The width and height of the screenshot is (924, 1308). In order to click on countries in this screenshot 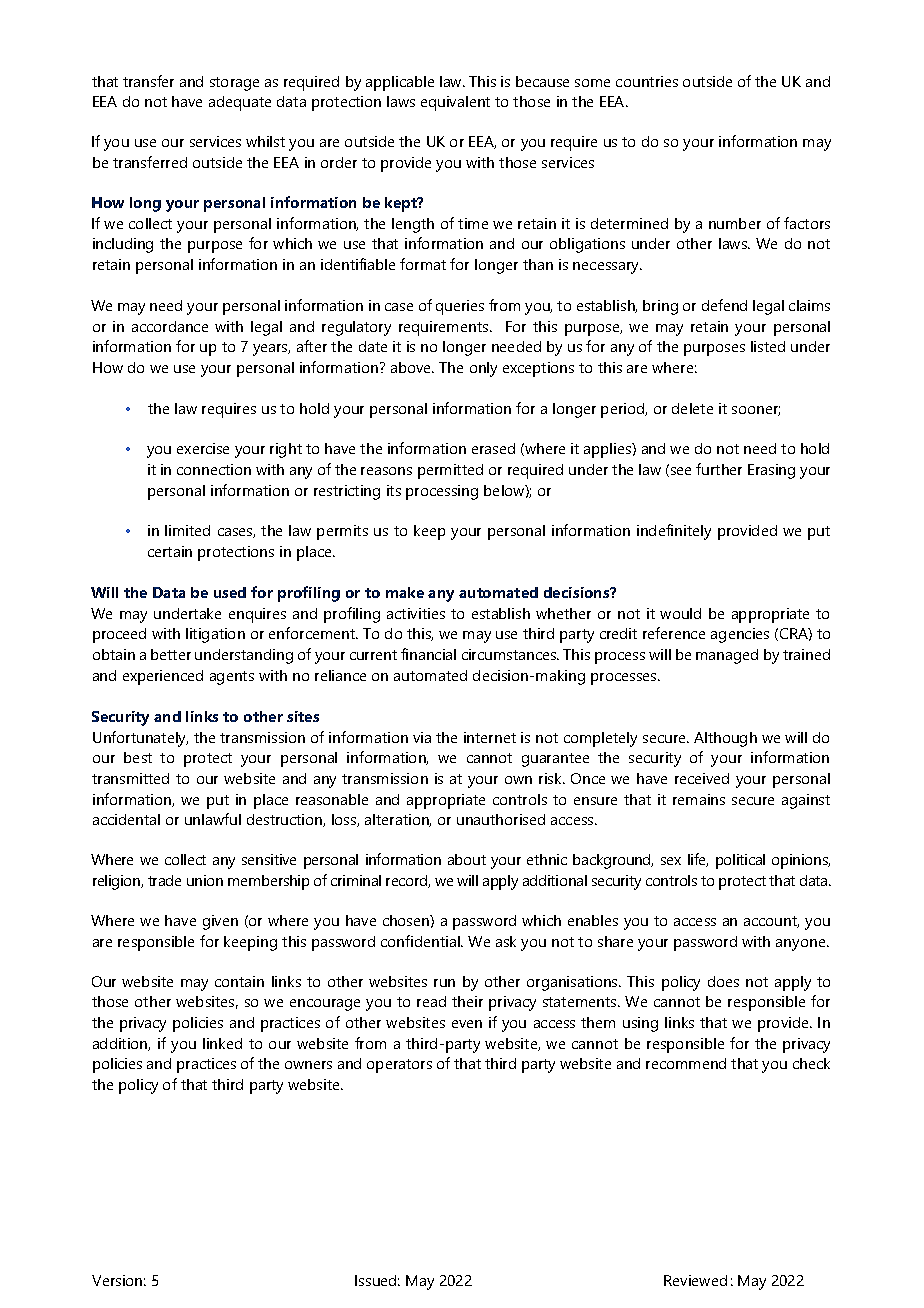, I will do `click(647, 81)`.
